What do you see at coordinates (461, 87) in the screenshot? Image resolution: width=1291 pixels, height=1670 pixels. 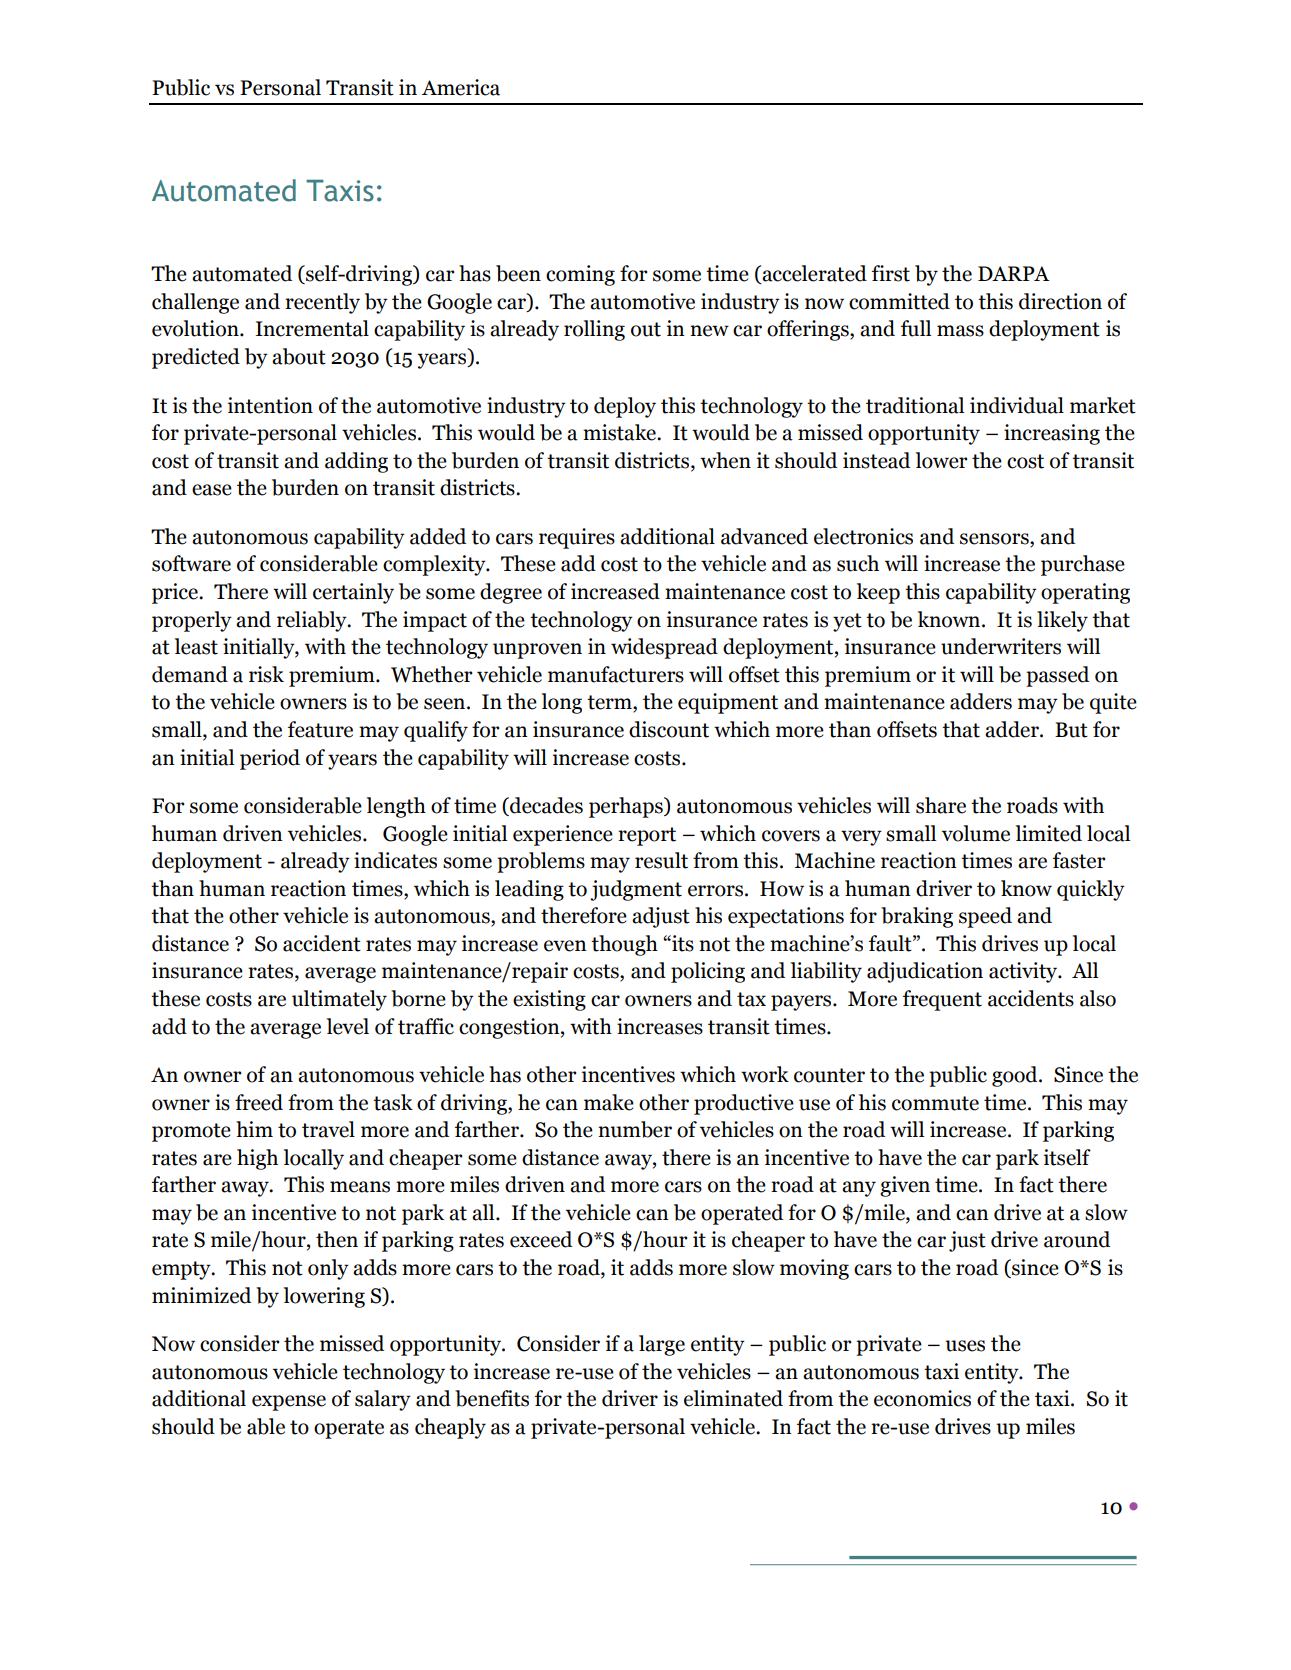 I see `America` at bounding box center [461, 87].
